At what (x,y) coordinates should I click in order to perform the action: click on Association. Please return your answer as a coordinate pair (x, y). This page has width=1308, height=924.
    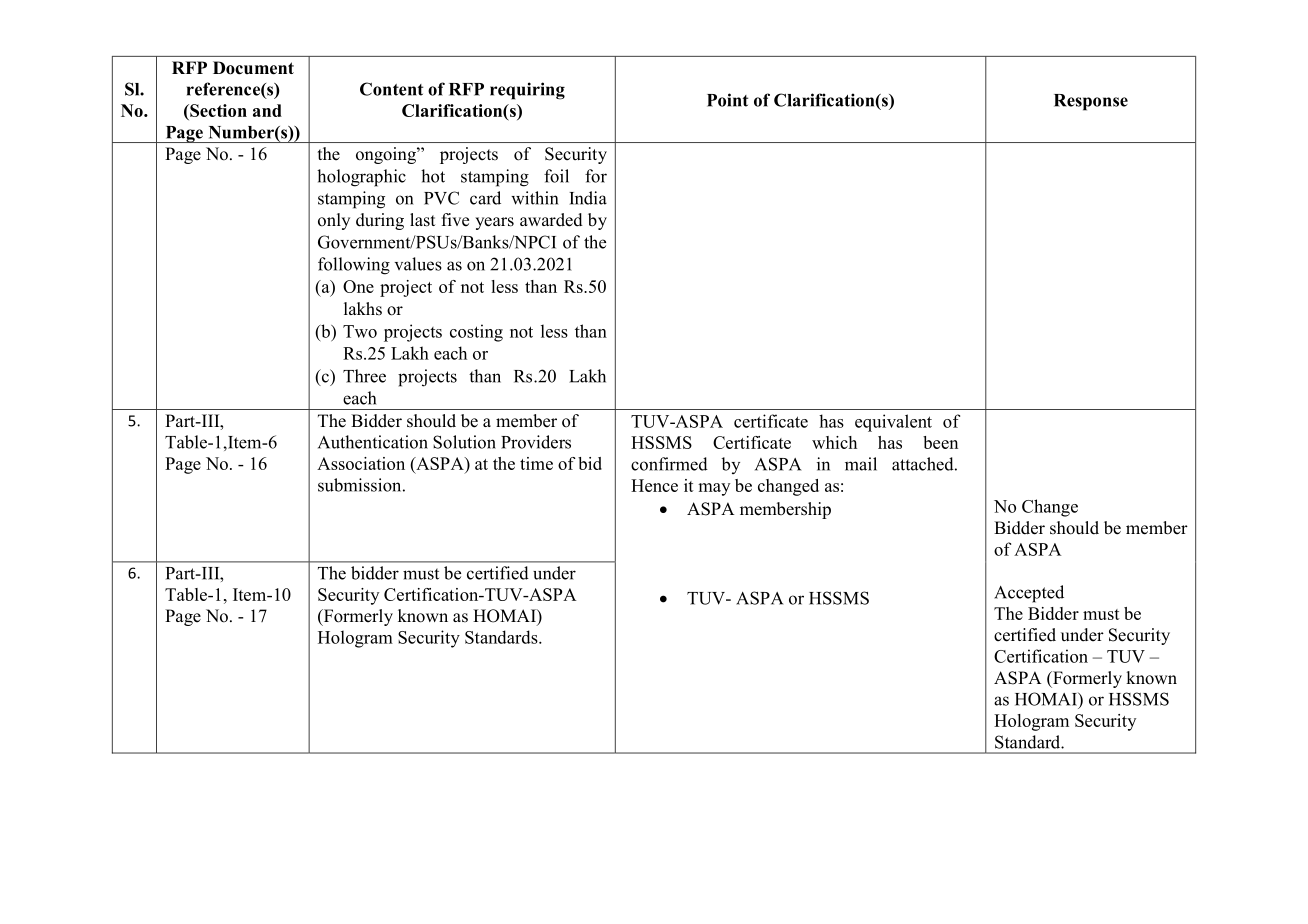
    Looking at the image, I should click on (361, 463).
